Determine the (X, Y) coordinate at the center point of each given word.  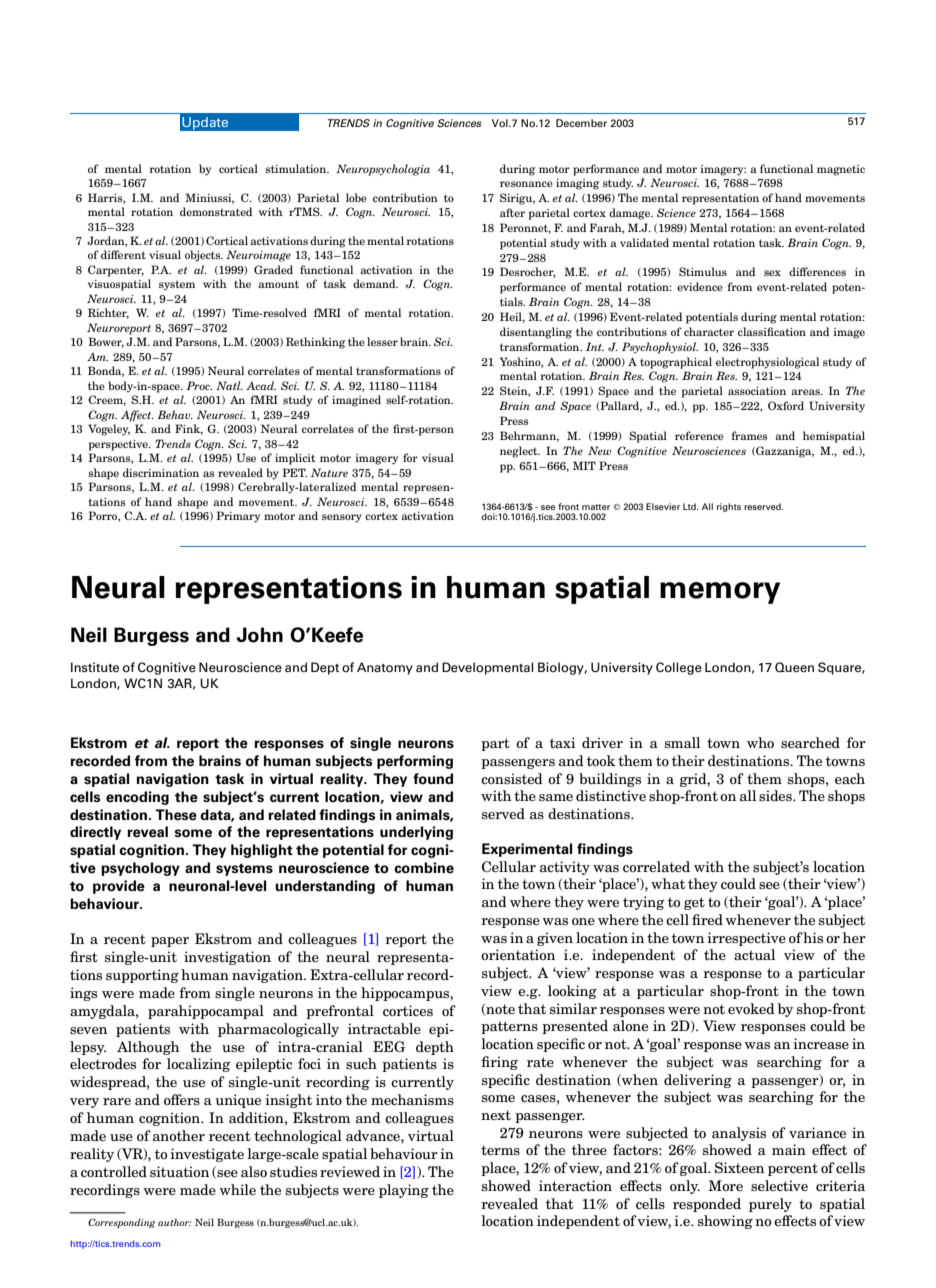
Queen (794, 667)
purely (770, 1205)
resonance (526, 184)
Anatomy (385, 668)
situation (179, 1171)
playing (404, 1191)
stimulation (297, 168)
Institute (95, 667)
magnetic (841, 170)
